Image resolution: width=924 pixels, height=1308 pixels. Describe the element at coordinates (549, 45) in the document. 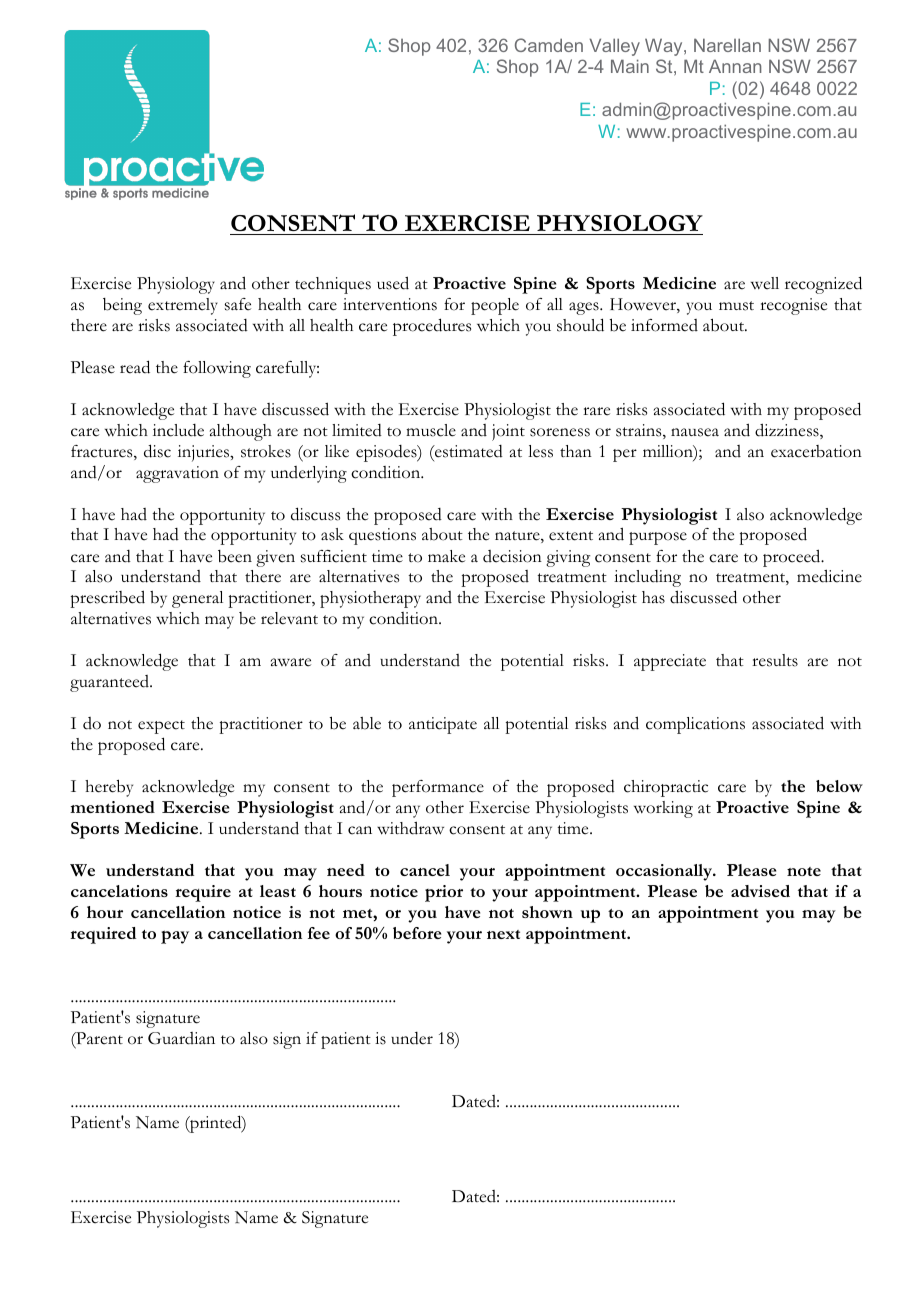

I see `Camden` at that location.
